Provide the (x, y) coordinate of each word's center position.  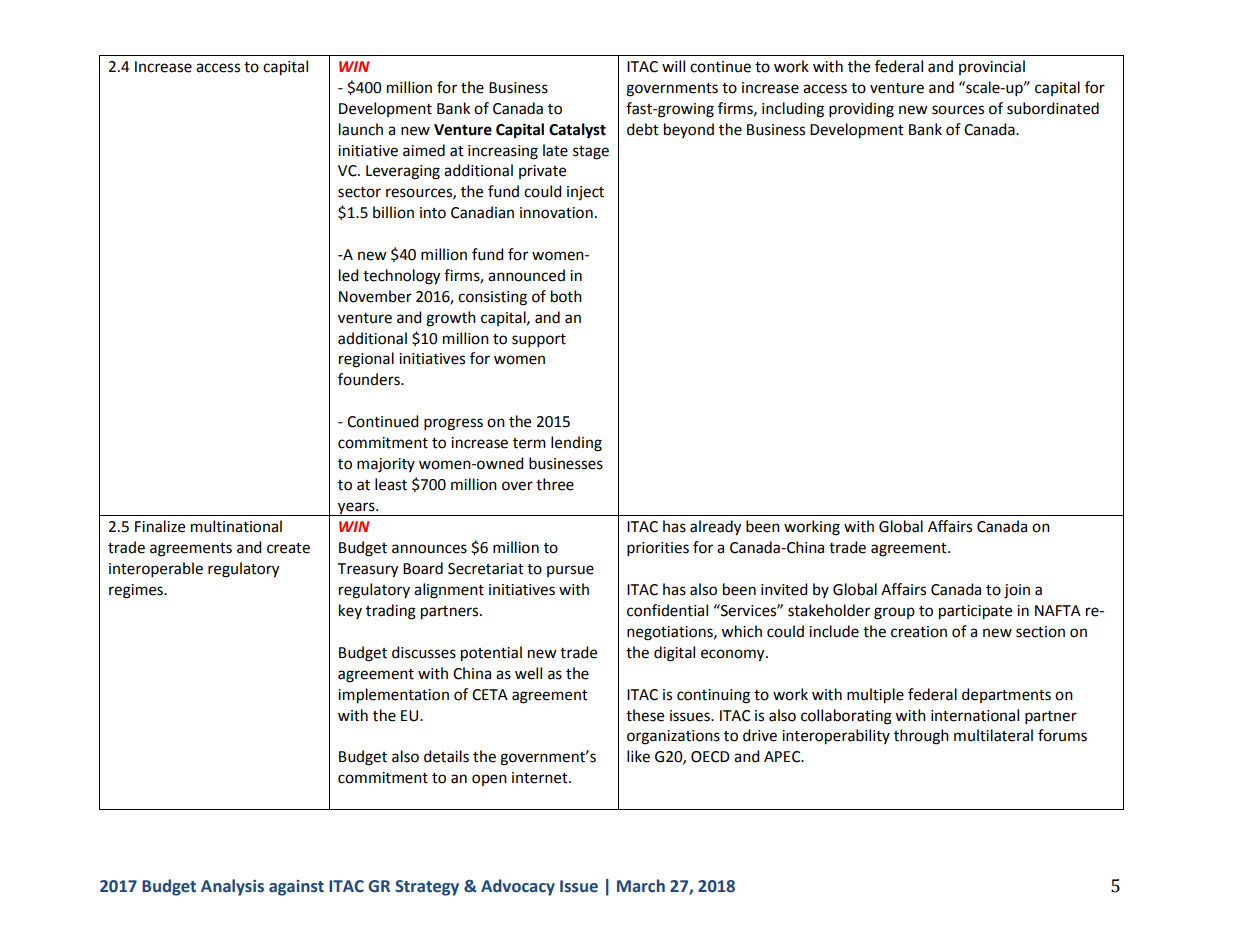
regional (366, 360)
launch (361, 129)
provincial (992, 67)
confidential (667, 610)
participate (975, 612)
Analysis (232, 887)
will (673, 66)
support (539, 341)
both (566, 296)
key (350, 611)
